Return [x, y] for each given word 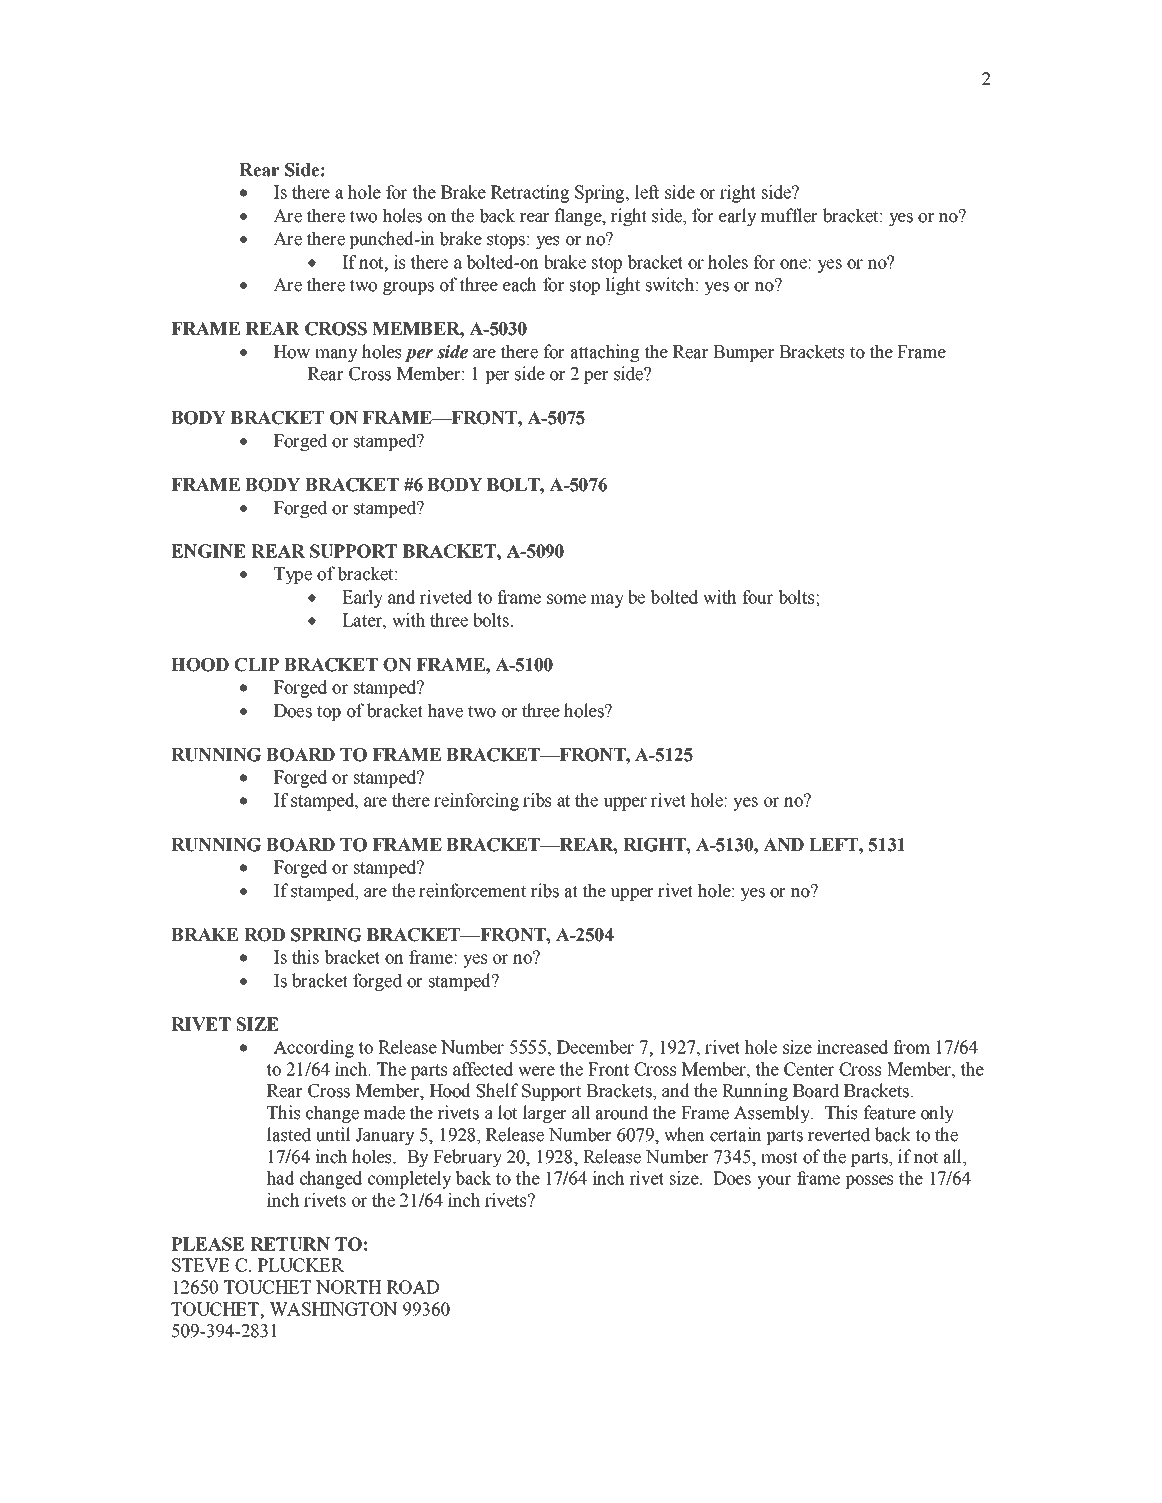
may [607, 601]
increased [852, 1047]
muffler [789, 215]
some [566, 599]
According [313, 1049]
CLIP [257, 665]
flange [579, 217]
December [595, 1047]
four [757, 597]
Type [293, 575]
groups [408, 288]
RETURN [290, 1244]
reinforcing [476, 802]
